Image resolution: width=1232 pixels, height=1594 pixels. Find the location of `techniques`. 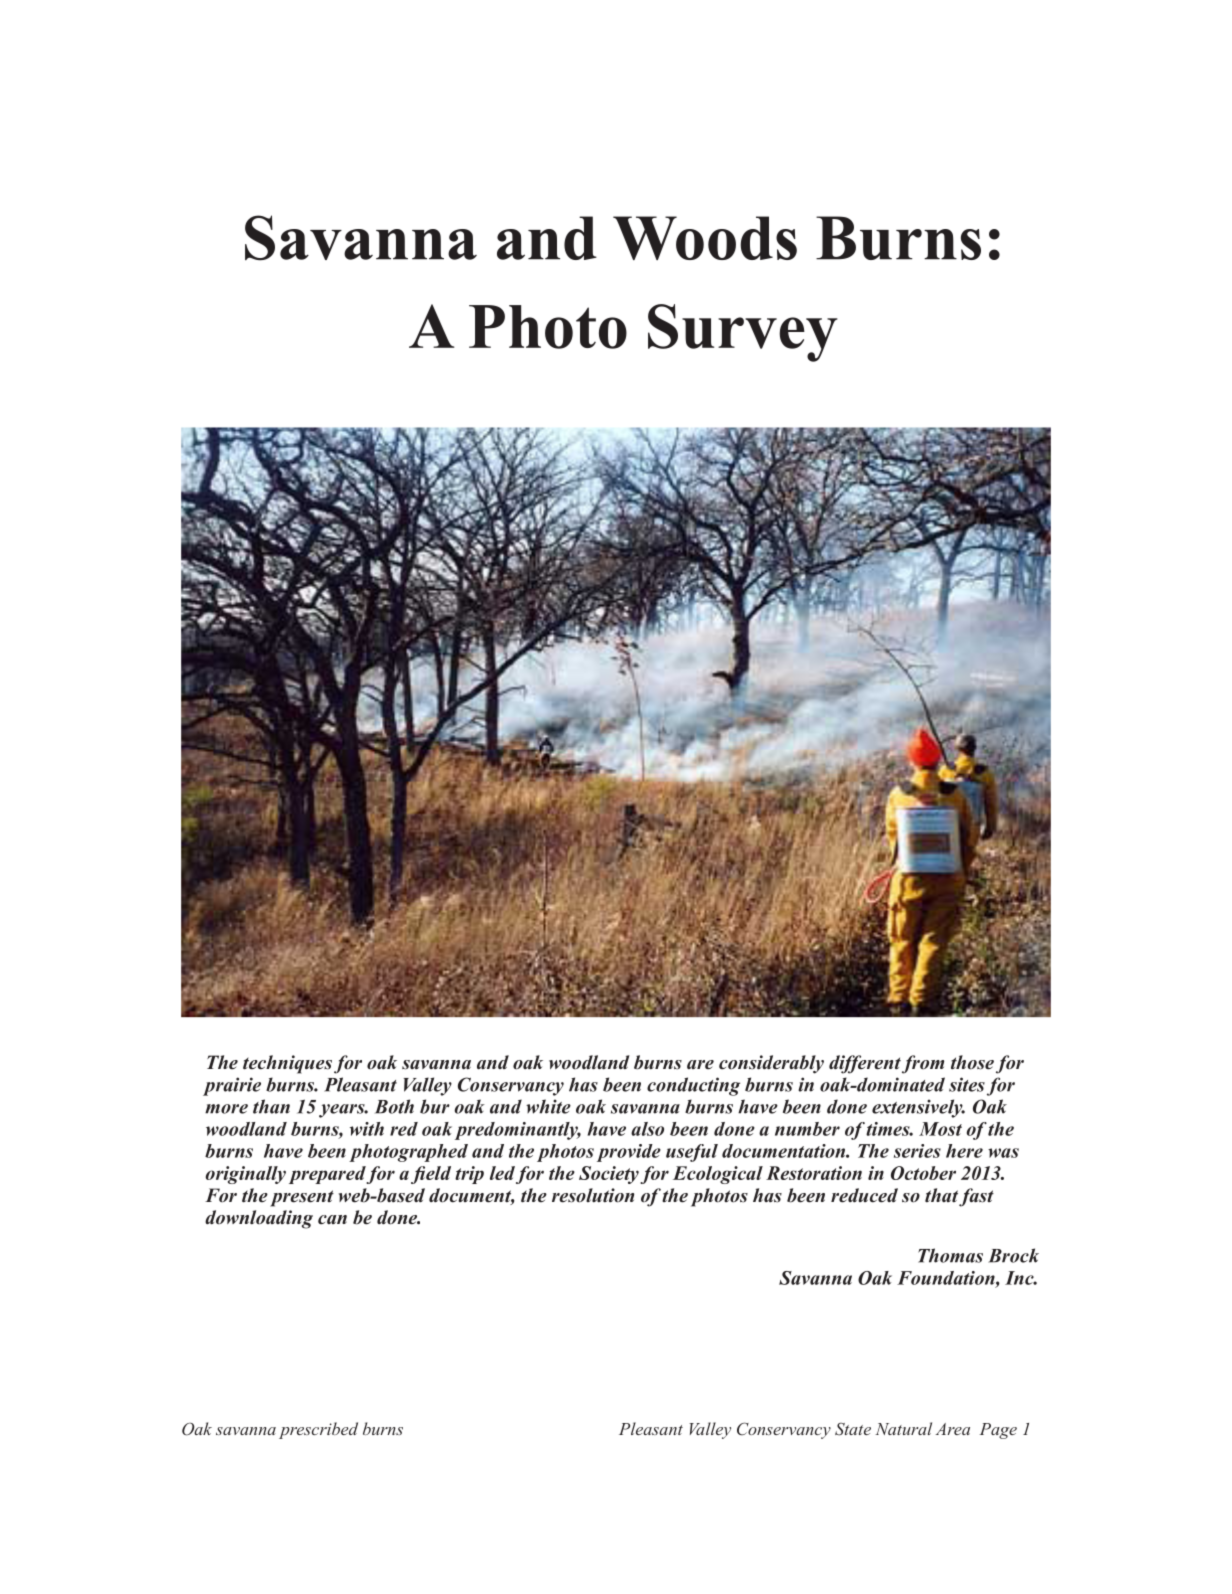

techniques is located at coordinates (287, 1064).
